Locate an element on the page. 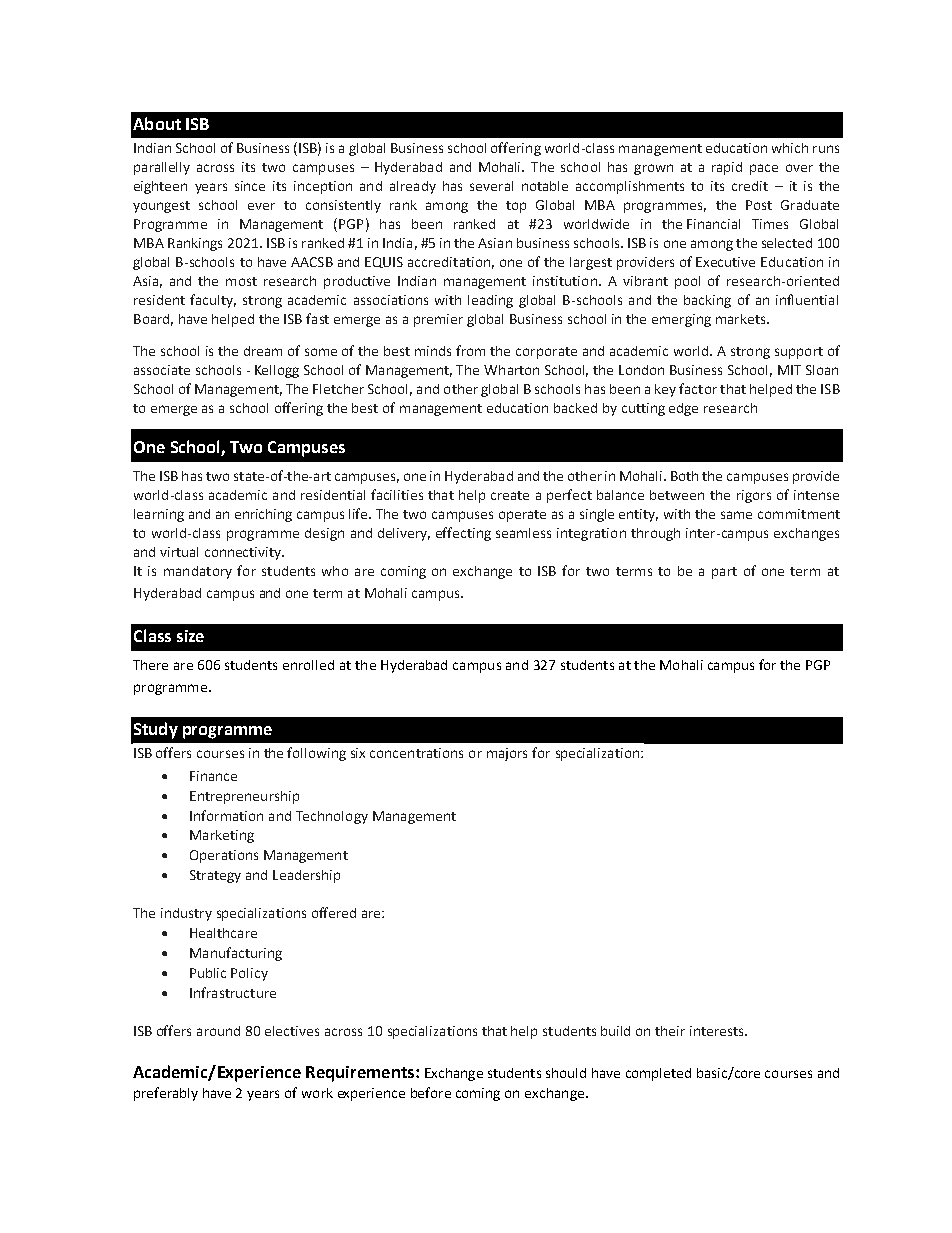 This image has width=952, height=1233. before is located at coordinates (431, 1092).
